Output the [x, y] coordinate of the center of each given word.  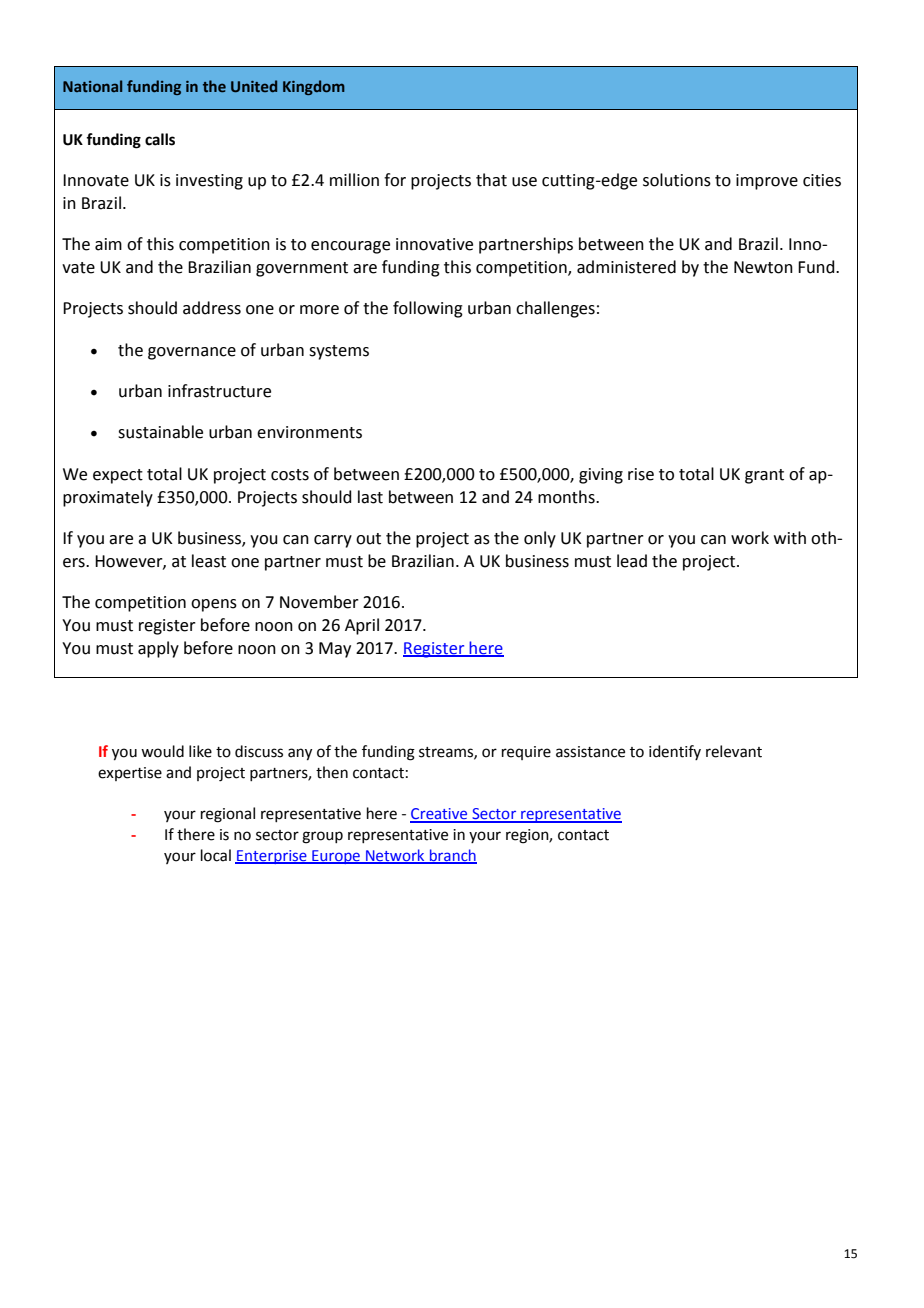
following [428, 309]
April [362, 626]
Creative [440, 815]
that [491, 180]
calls [160, 139]
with [790, 538]
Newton [763, 267]
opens [214, 605]
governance [192, 353]
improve [767, 182]
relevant [734, 751]
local [216, 855]
